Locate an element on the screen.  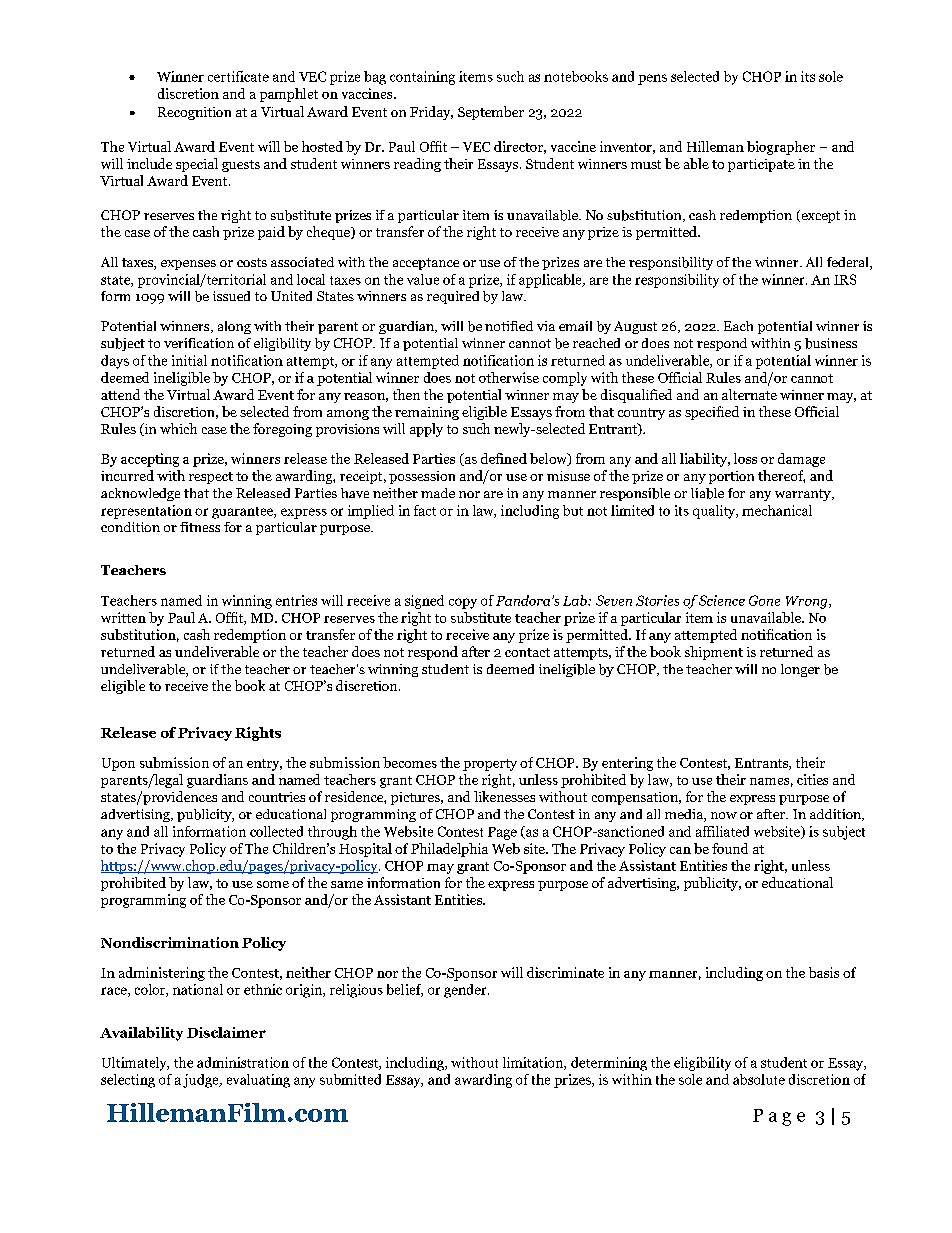
Gone is located at coordinates (764, 600).
